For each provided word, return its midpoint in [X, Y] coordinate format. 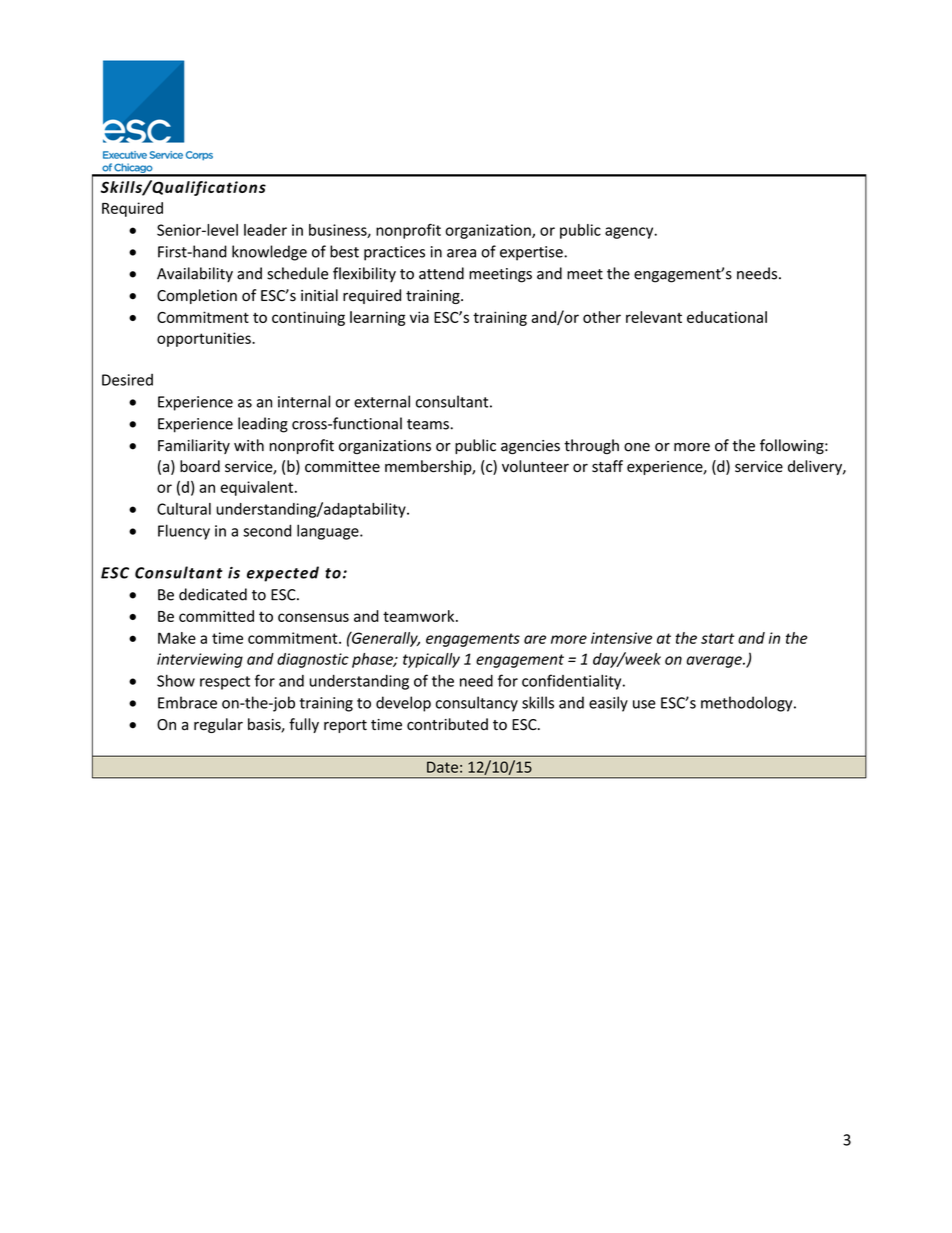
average [715, 662]
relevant [654, 317]
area [461, 253]
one [637, 447]
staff [607, 466]
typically [431, 660]
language [329, 532]
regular [218, 725]
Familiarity [194, 446]
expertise [532, 253]
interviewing [200, 660]
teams [429, 424]
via [419, 317]
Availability [195, 274]
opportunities [205, 339]
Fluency [184, 532]
